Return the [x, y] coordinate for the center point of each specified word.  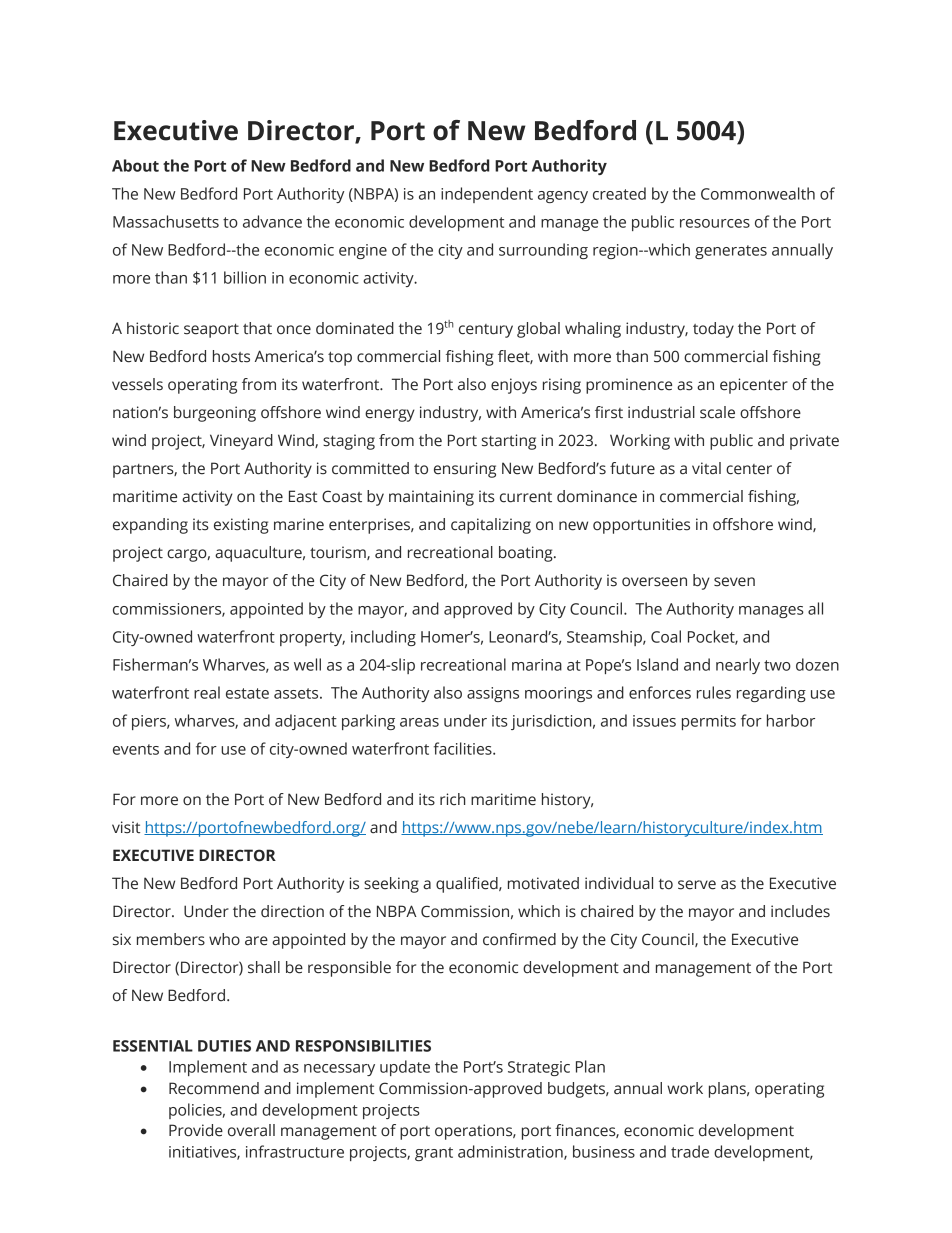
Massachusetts [166, 221]
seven [734, 582]
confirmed [519, 939]
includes [800, 911]
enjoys [514, 386]
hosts [231, 356]
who [224, 939]
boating [527, 554]
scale [717, 412]
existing [241, 526]
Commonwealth [758, 193]
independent [487, 195]
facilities [464, 748]
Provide [196, 1130]
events [136, 749]
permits [709, 722]
